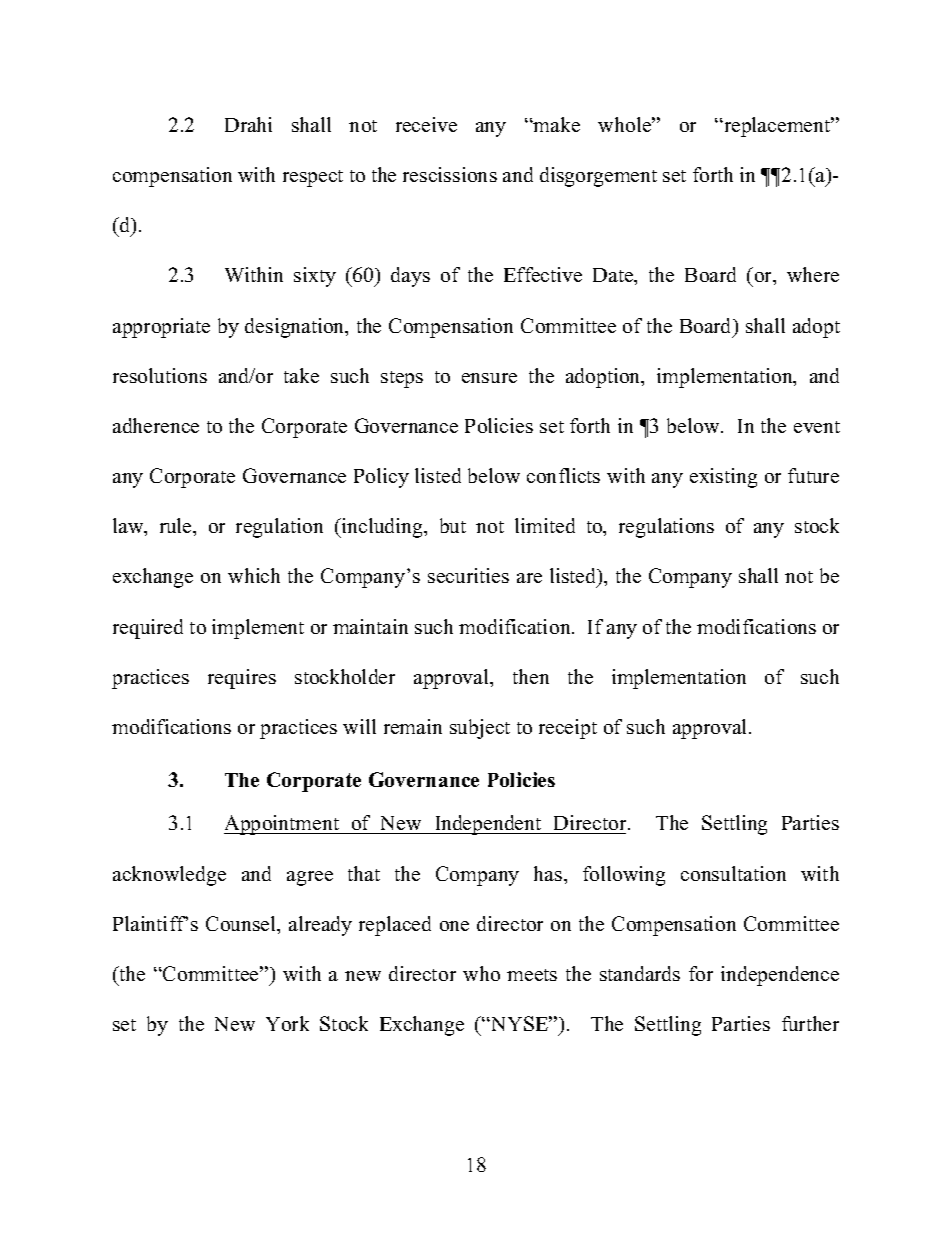  What do you see at coordinates (556, 124) in the screenshot?
I see `make` at bounding box center [556, 124].
